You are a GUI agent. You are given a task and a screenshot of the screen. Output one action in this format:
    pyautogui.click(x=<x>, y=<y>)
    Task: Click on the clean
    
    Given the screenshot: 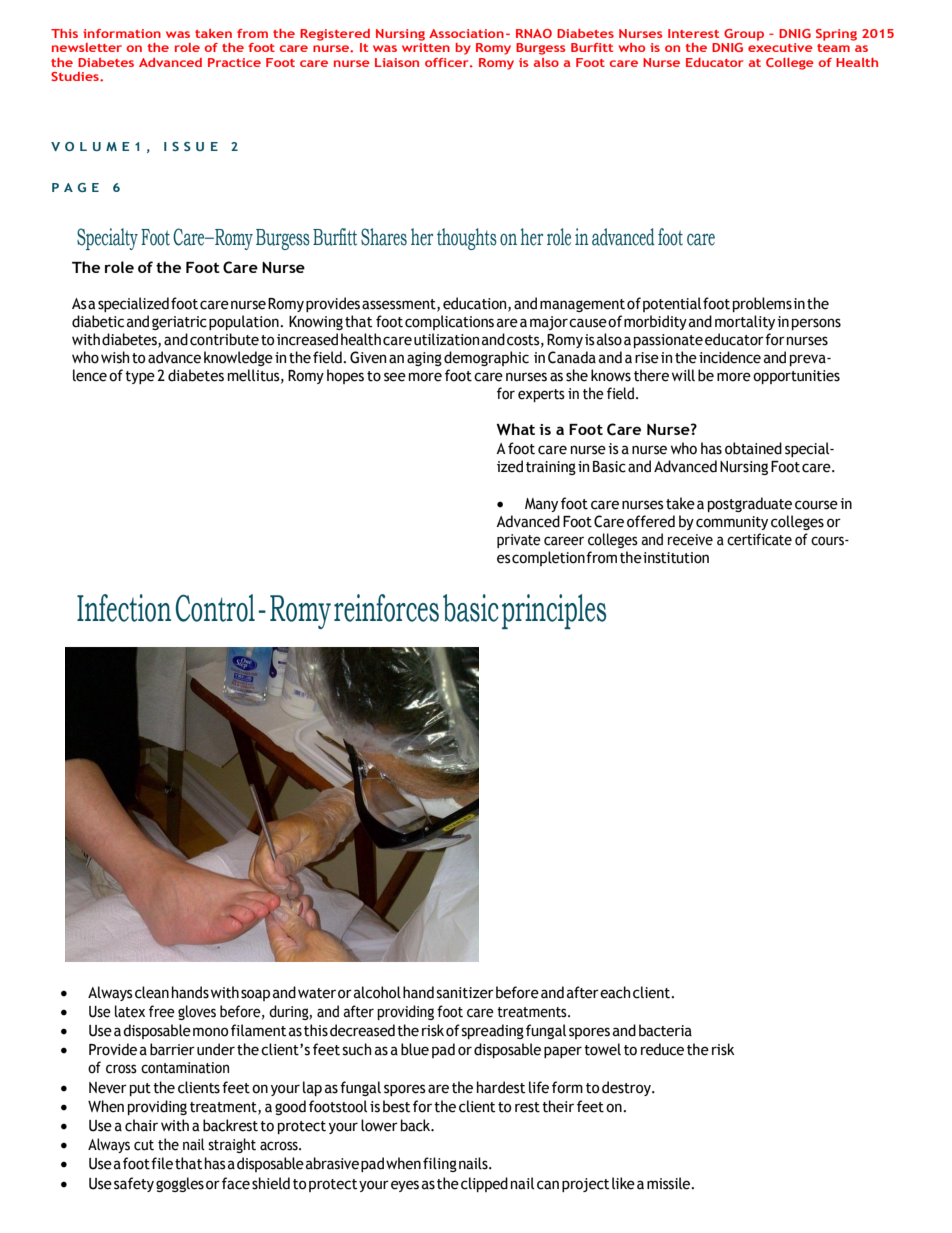 What is the action you would take?
    pyautogui.click(x=152, y=992)
